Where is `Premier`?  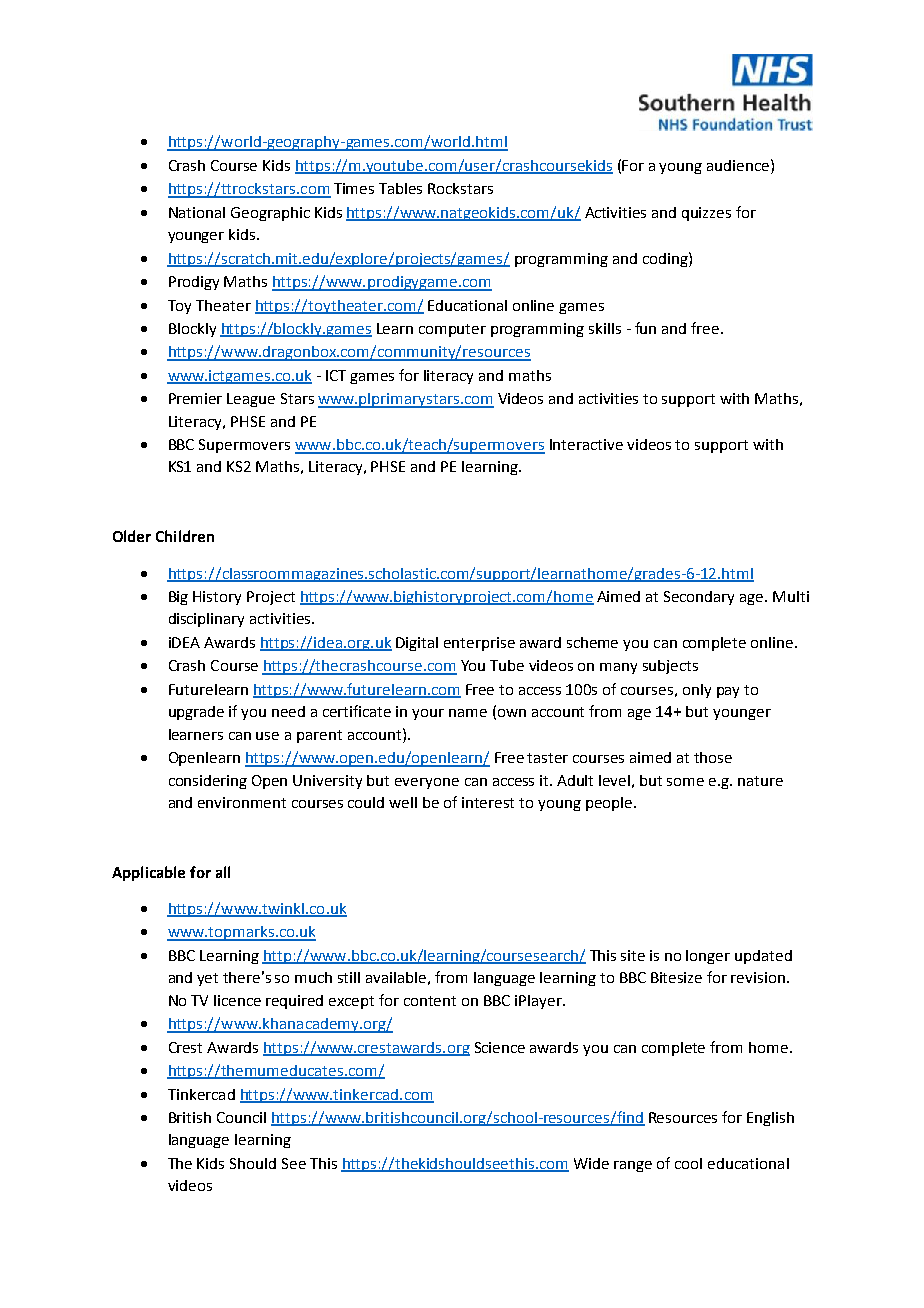
Premier is located at coordinates (195, 398).
